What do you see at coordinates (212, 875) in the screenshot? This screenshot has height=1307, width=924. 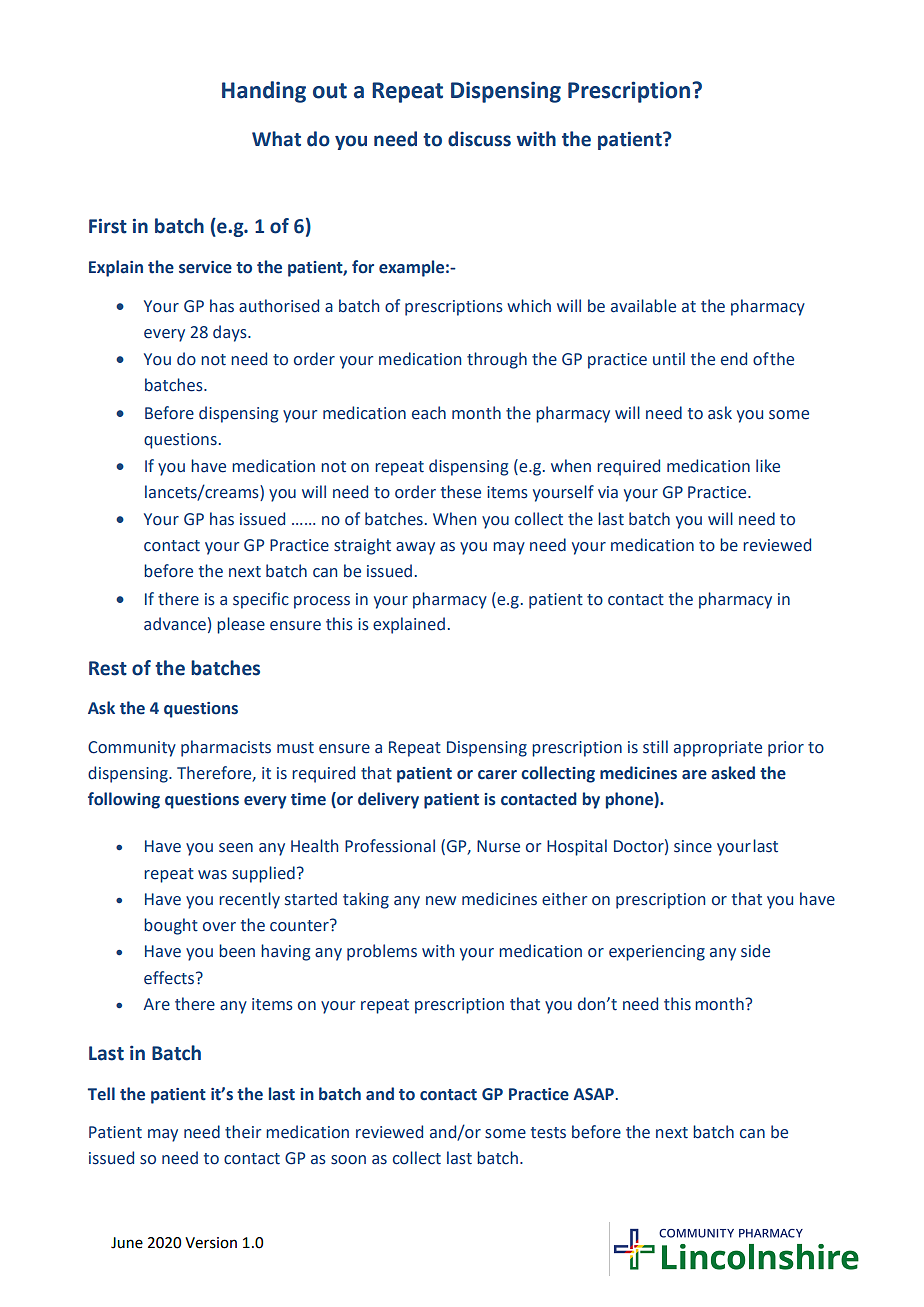 I see `was` at bounding box center [212, 875].
